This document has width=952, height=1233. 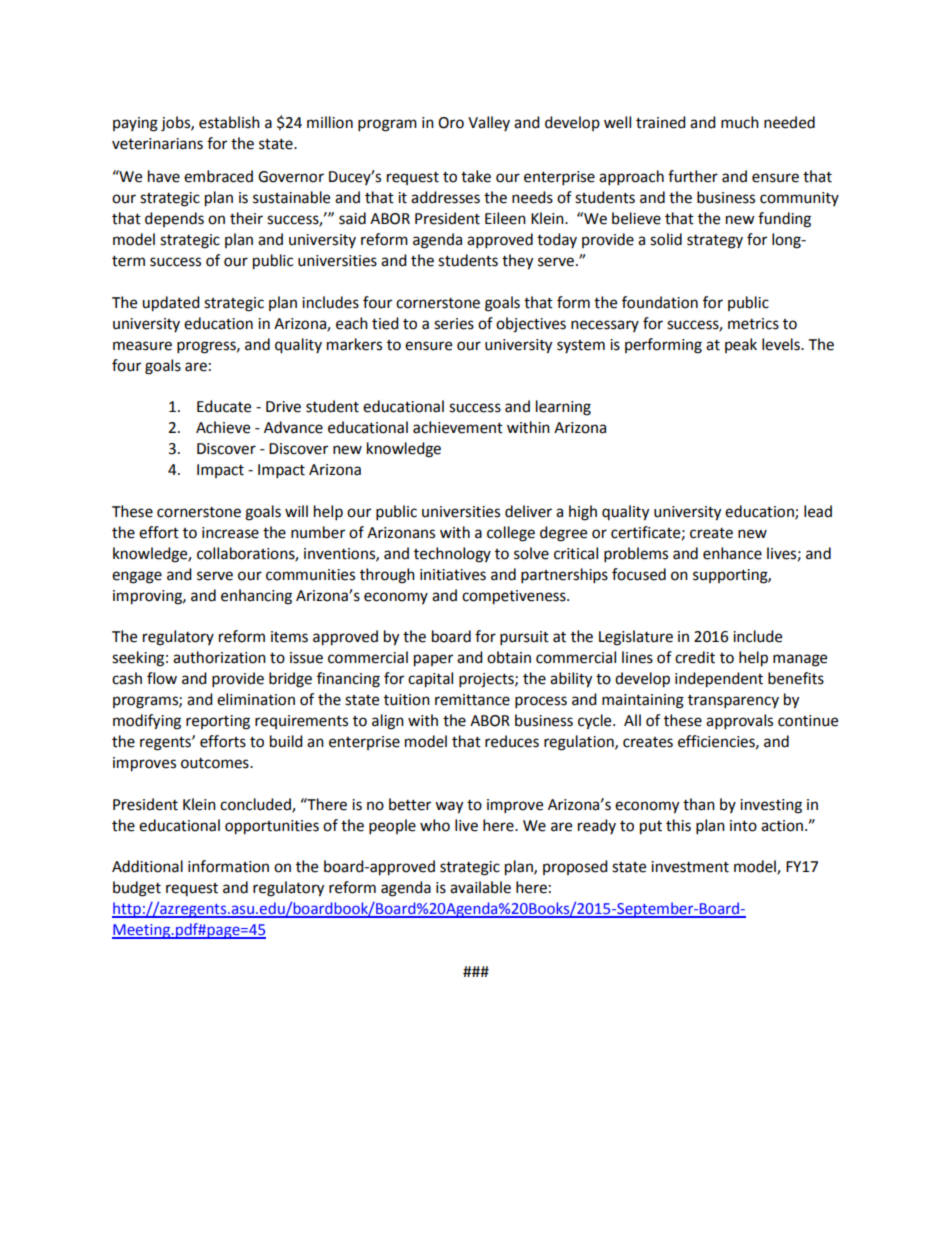 I want to click on establish, so click(x=229, y=122).
